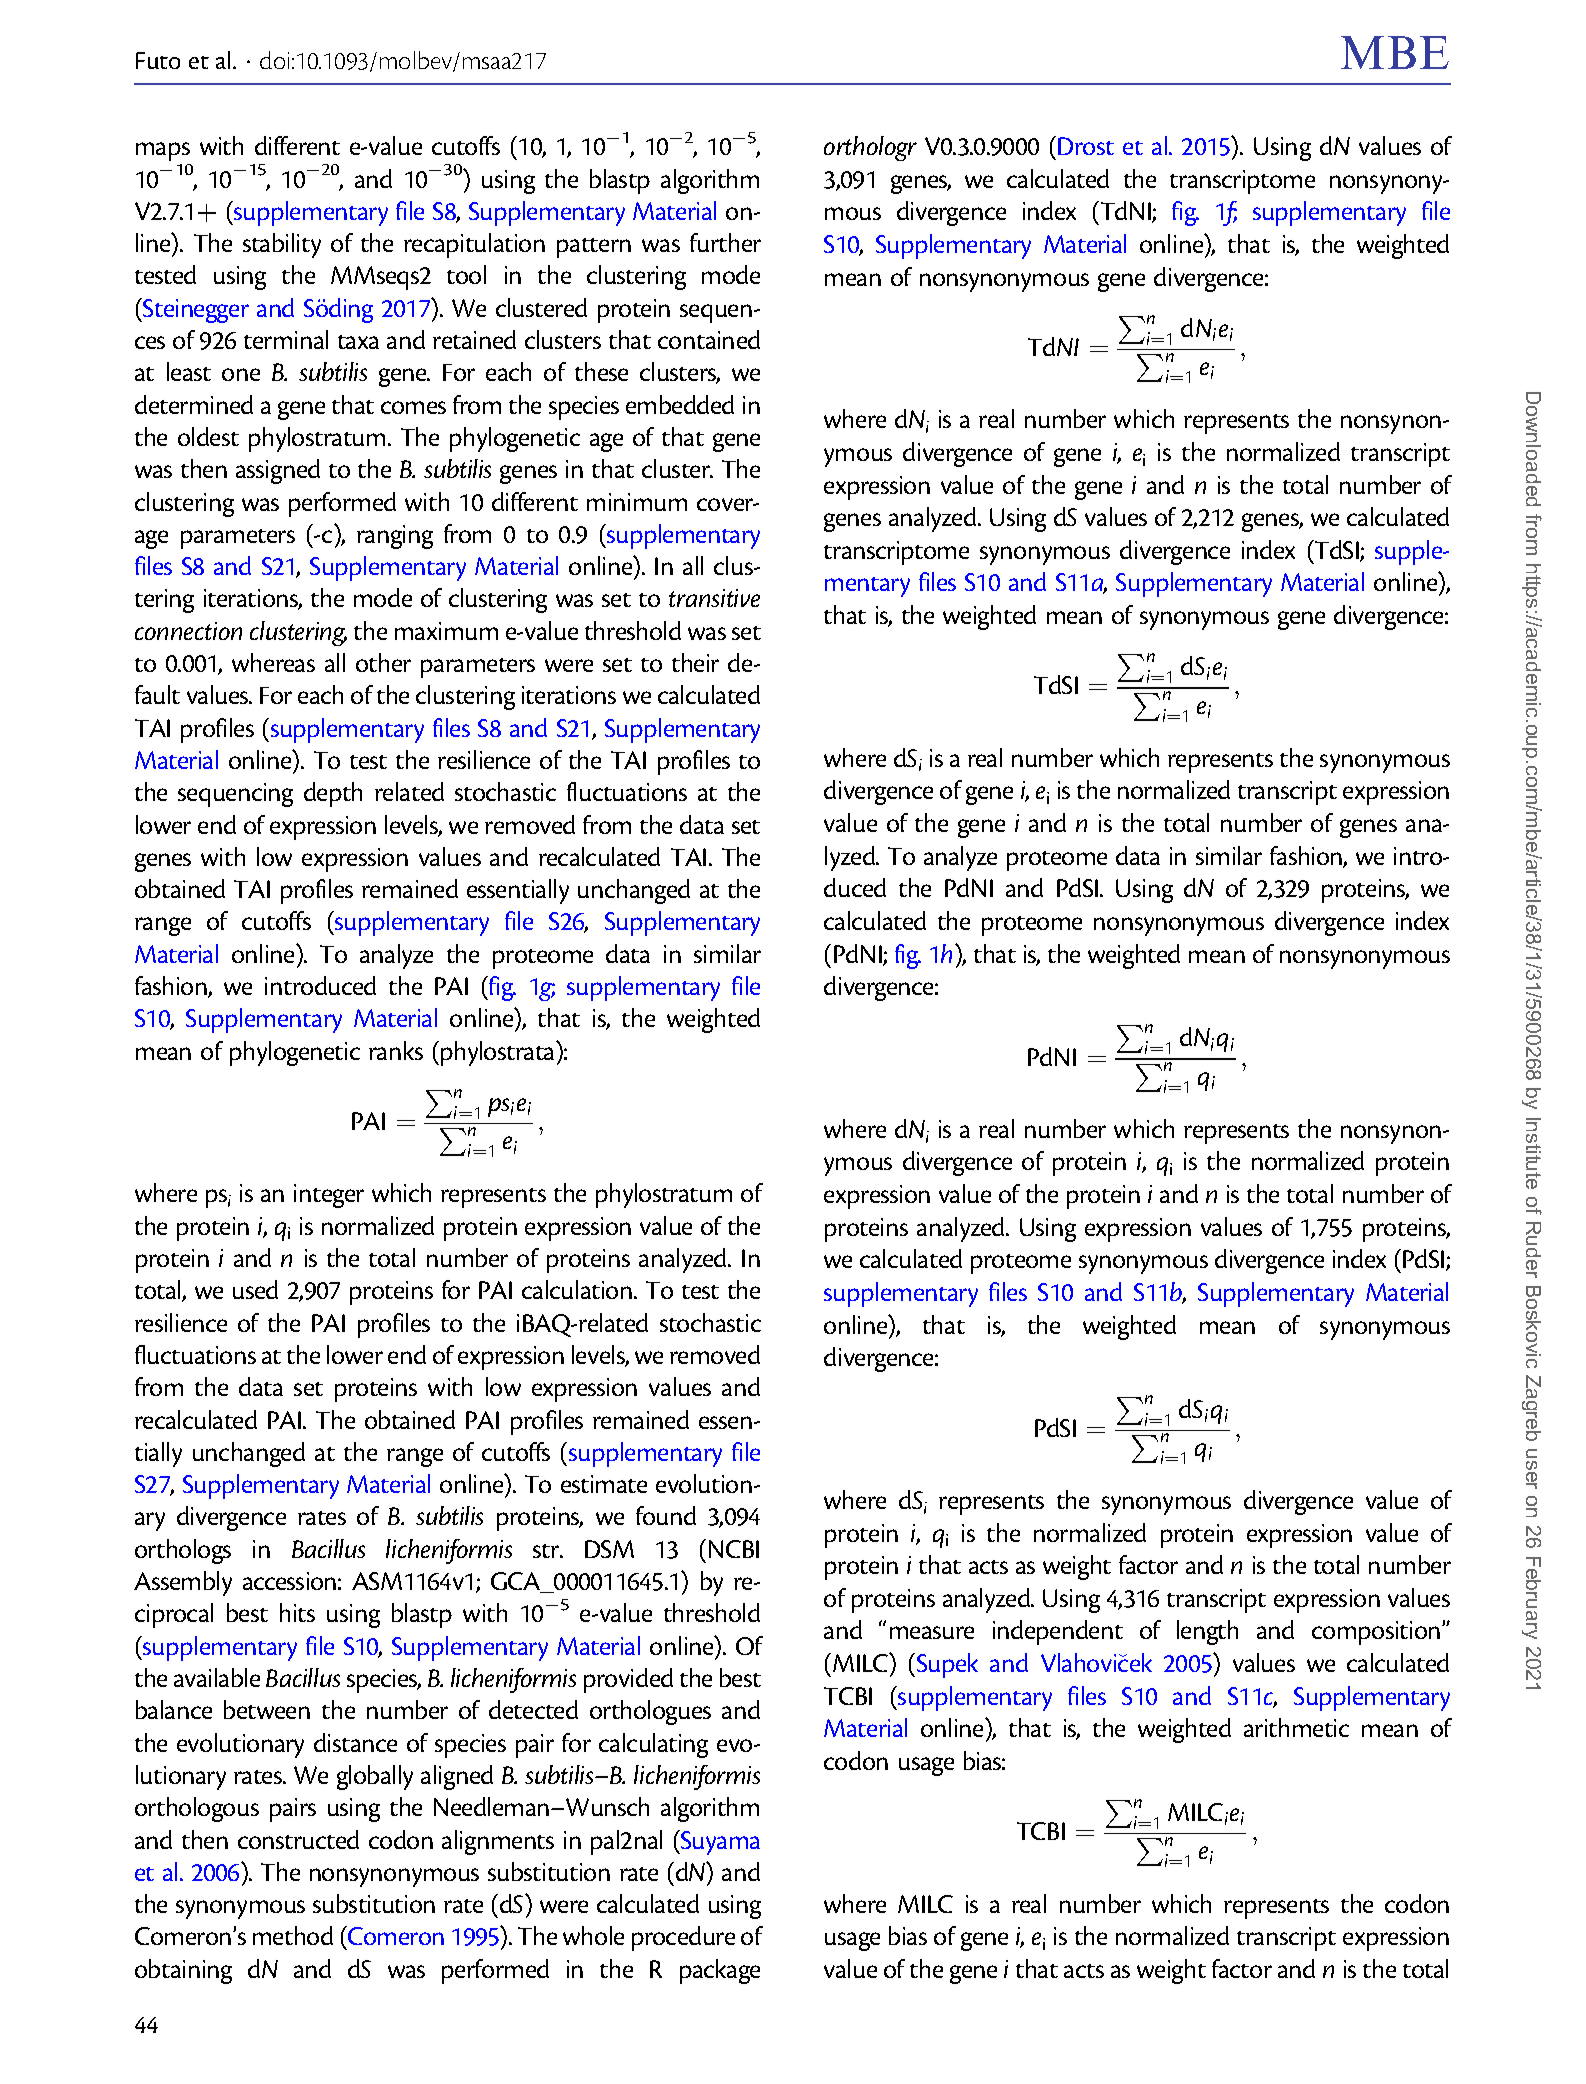 The width and height of the image is (1586, 2084). Describe the element at coordinates (282, 245) in the image. I see `stability` at that location.
